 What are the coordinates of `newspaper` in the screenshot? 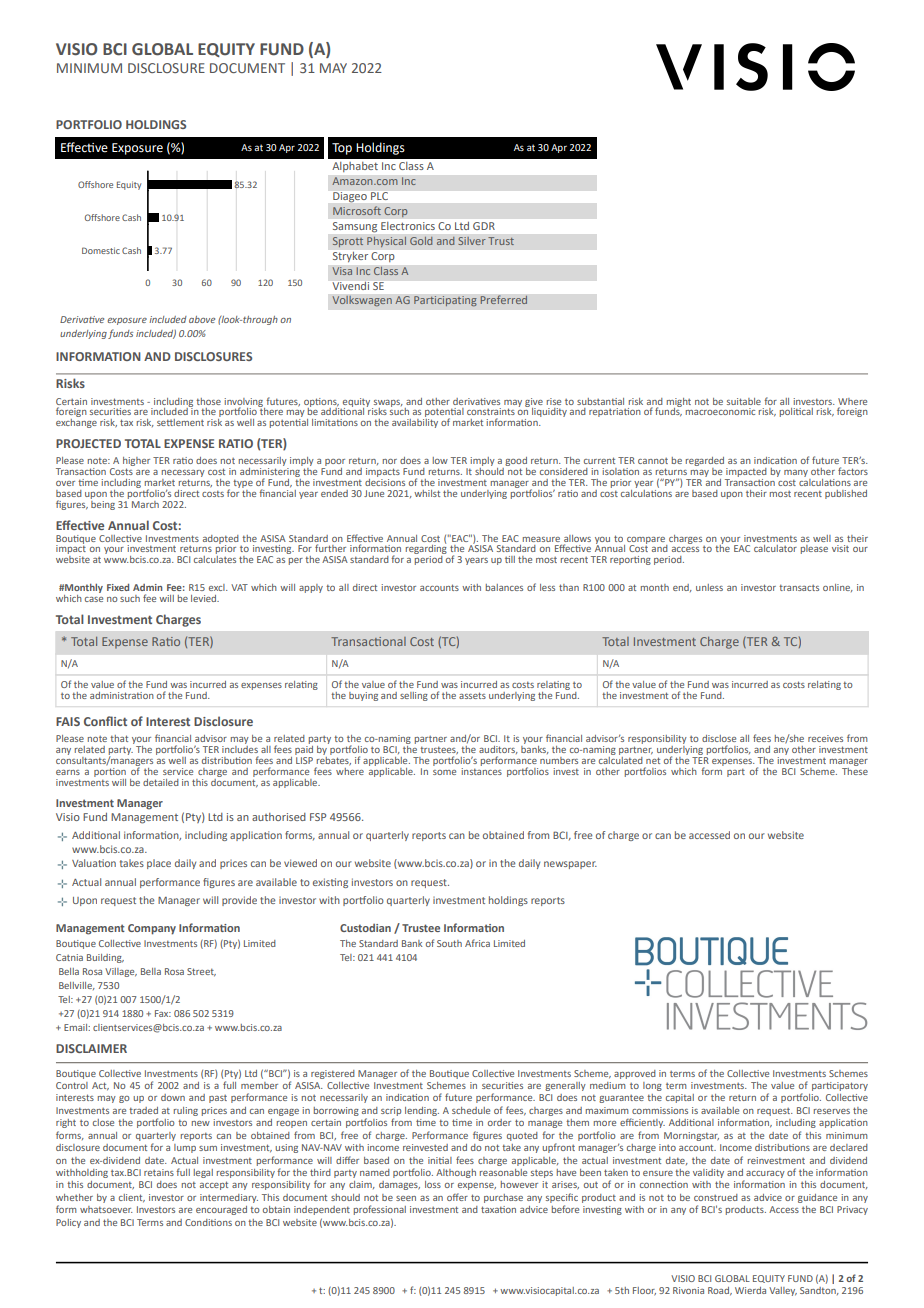 It's located at (570, 865).
